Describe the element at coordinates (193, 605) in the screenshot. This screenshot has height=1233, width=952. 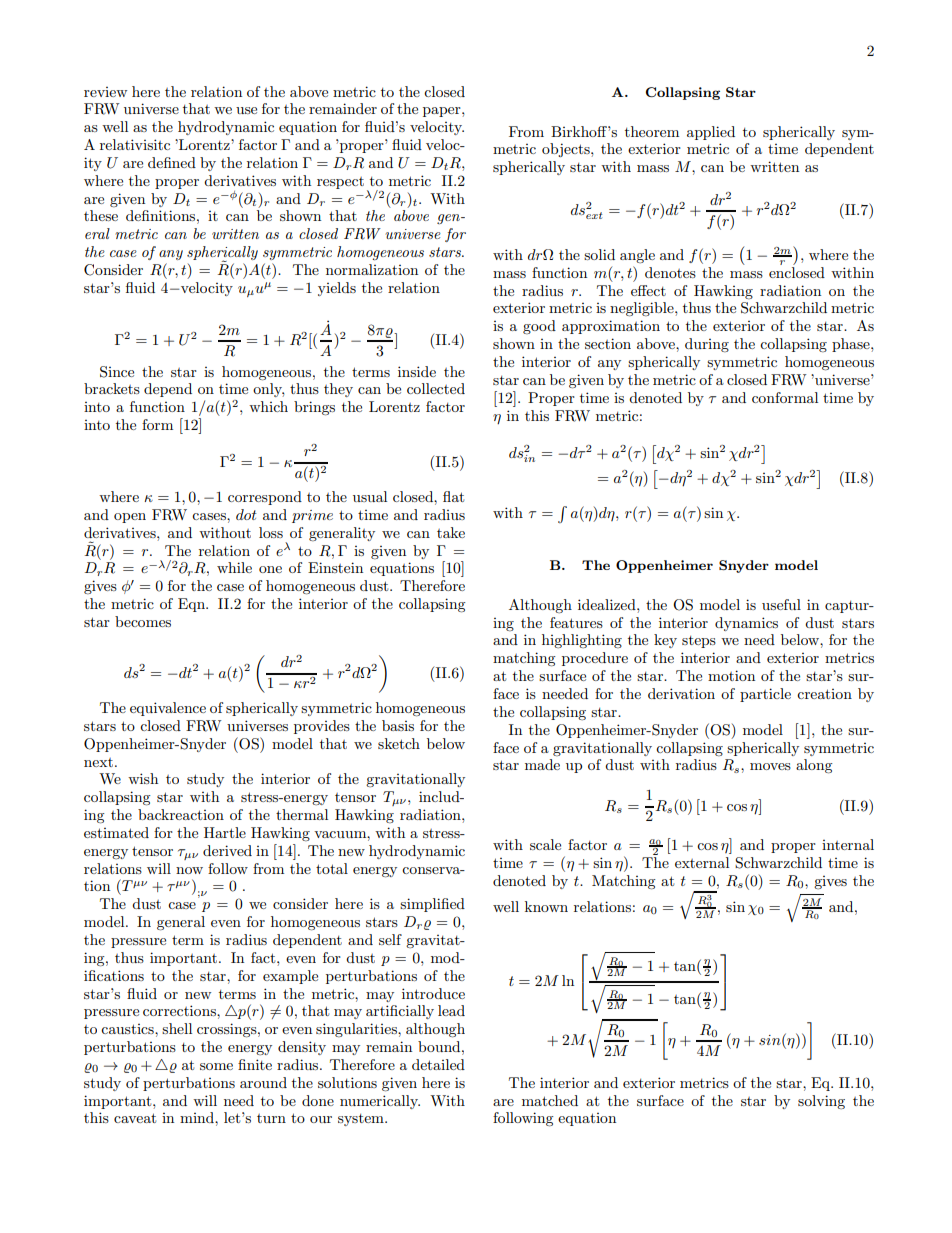
I see `Eqn` at that location.
